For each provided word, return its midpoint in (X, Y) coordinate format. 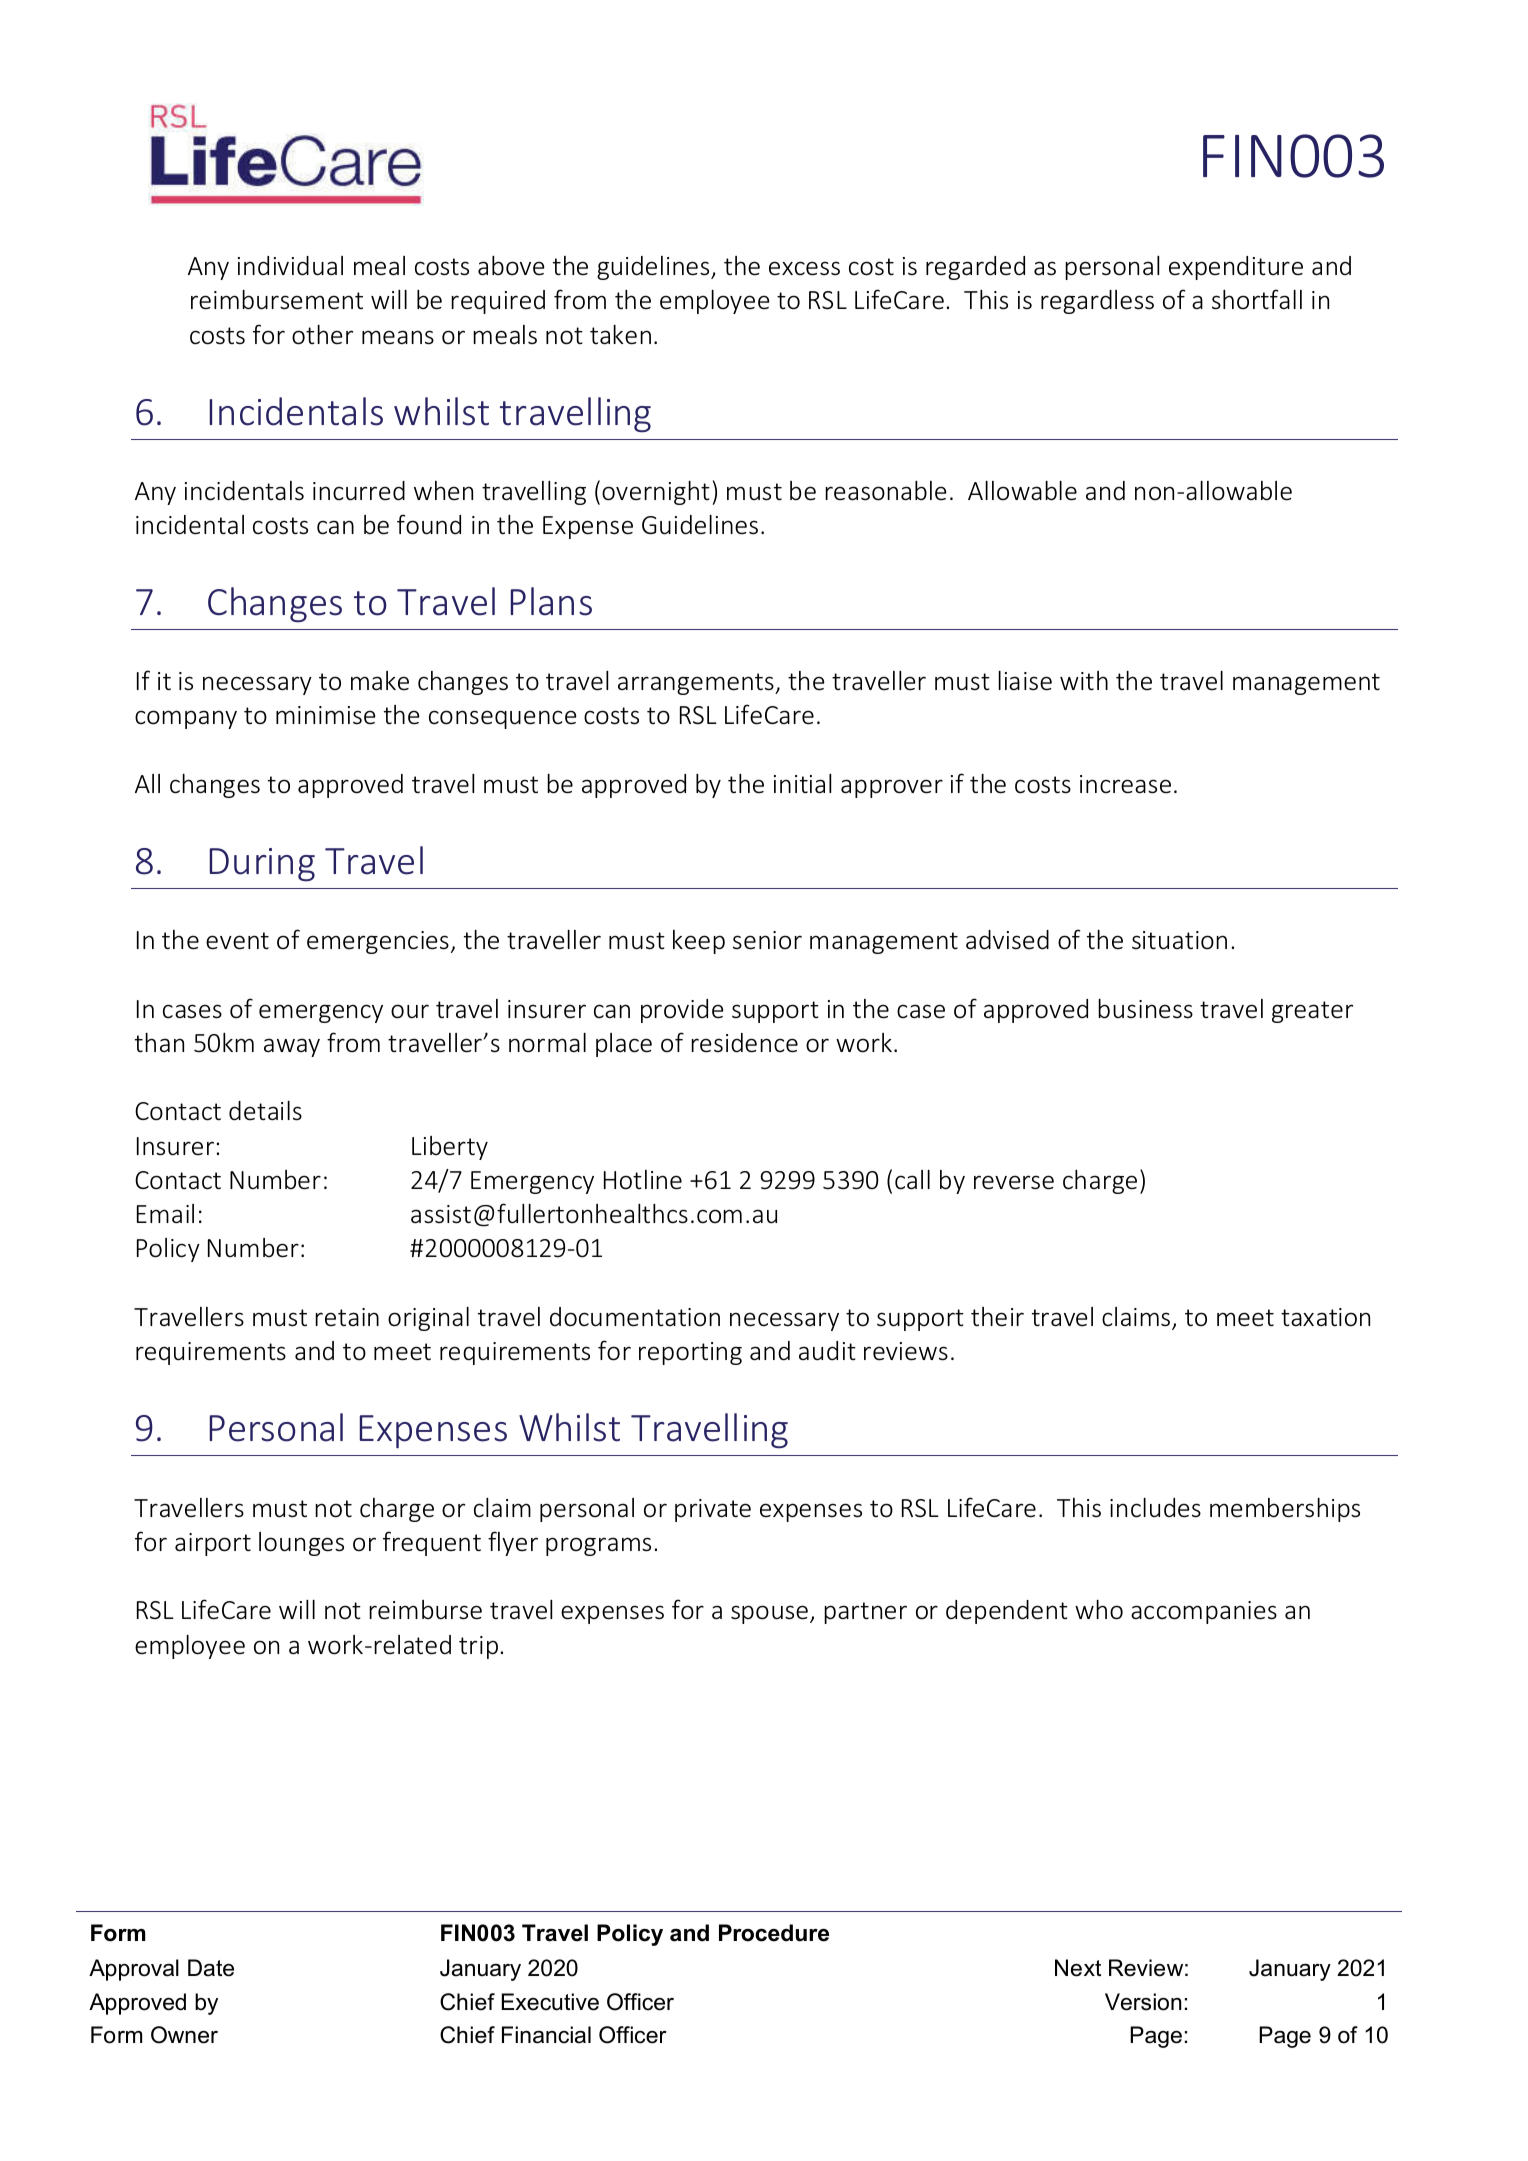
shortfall (1257, 299)
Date (211, 1968)
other (322, 335)
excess (804, 268)
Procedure (774, 1933)
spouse (769, 1614)
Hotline (643, 1180)
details (265, 1111)
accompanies (1204, 1612)
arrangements (697, 684)
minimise (326, 715)
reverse (1014, 1182)
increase (1125, 784)
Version (1143, 2002)
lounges (301, 1544)
